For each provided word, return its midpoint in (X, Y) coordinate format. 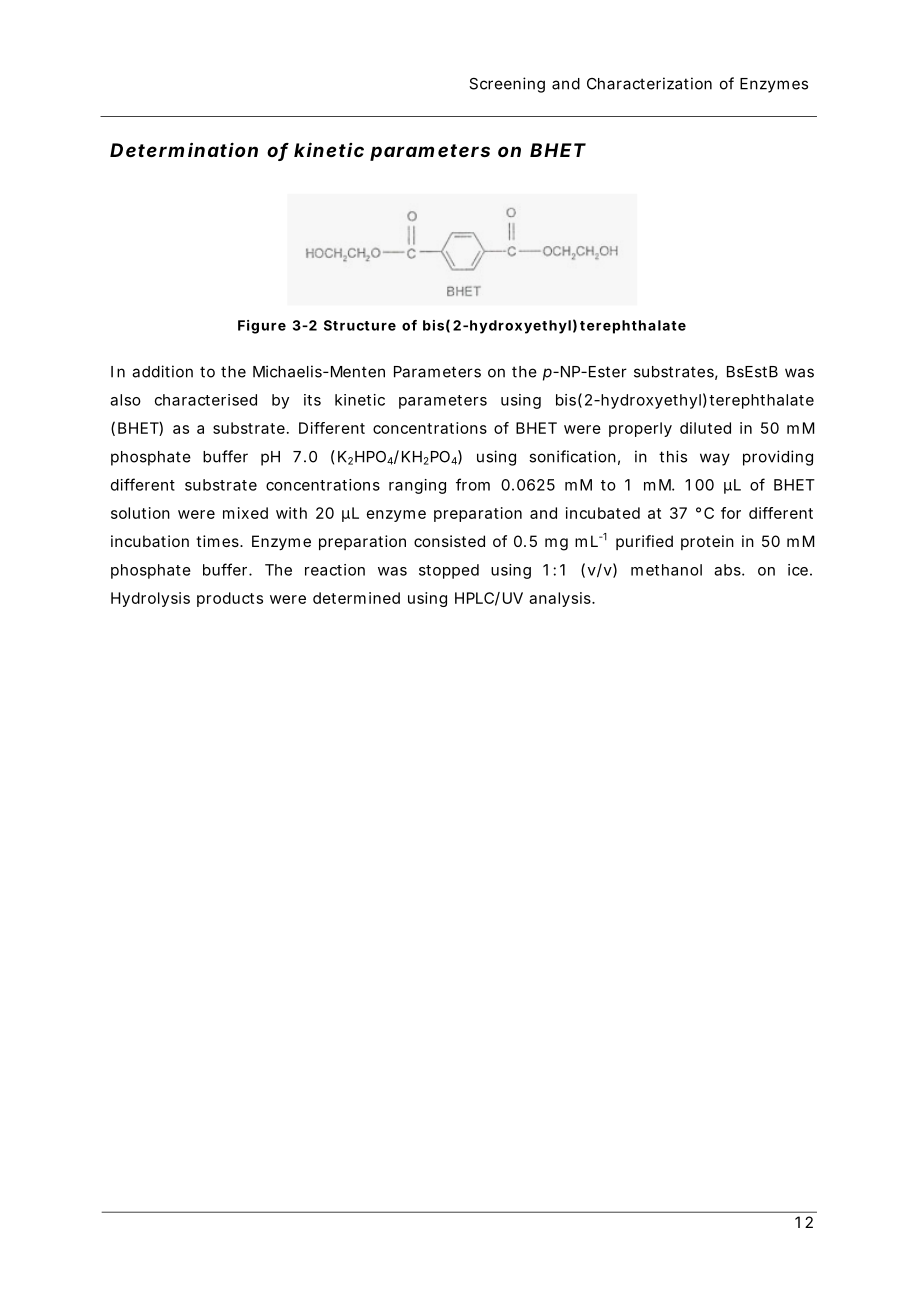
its (312, 400)
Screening (507, 85)
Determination (184, 149)
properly (640, 429)
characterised (206, 400)
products (230, 599)
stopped (449, 571)
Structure (360, 325)
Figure (262, 327)
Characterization (649, 83)
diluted (705, 428)
